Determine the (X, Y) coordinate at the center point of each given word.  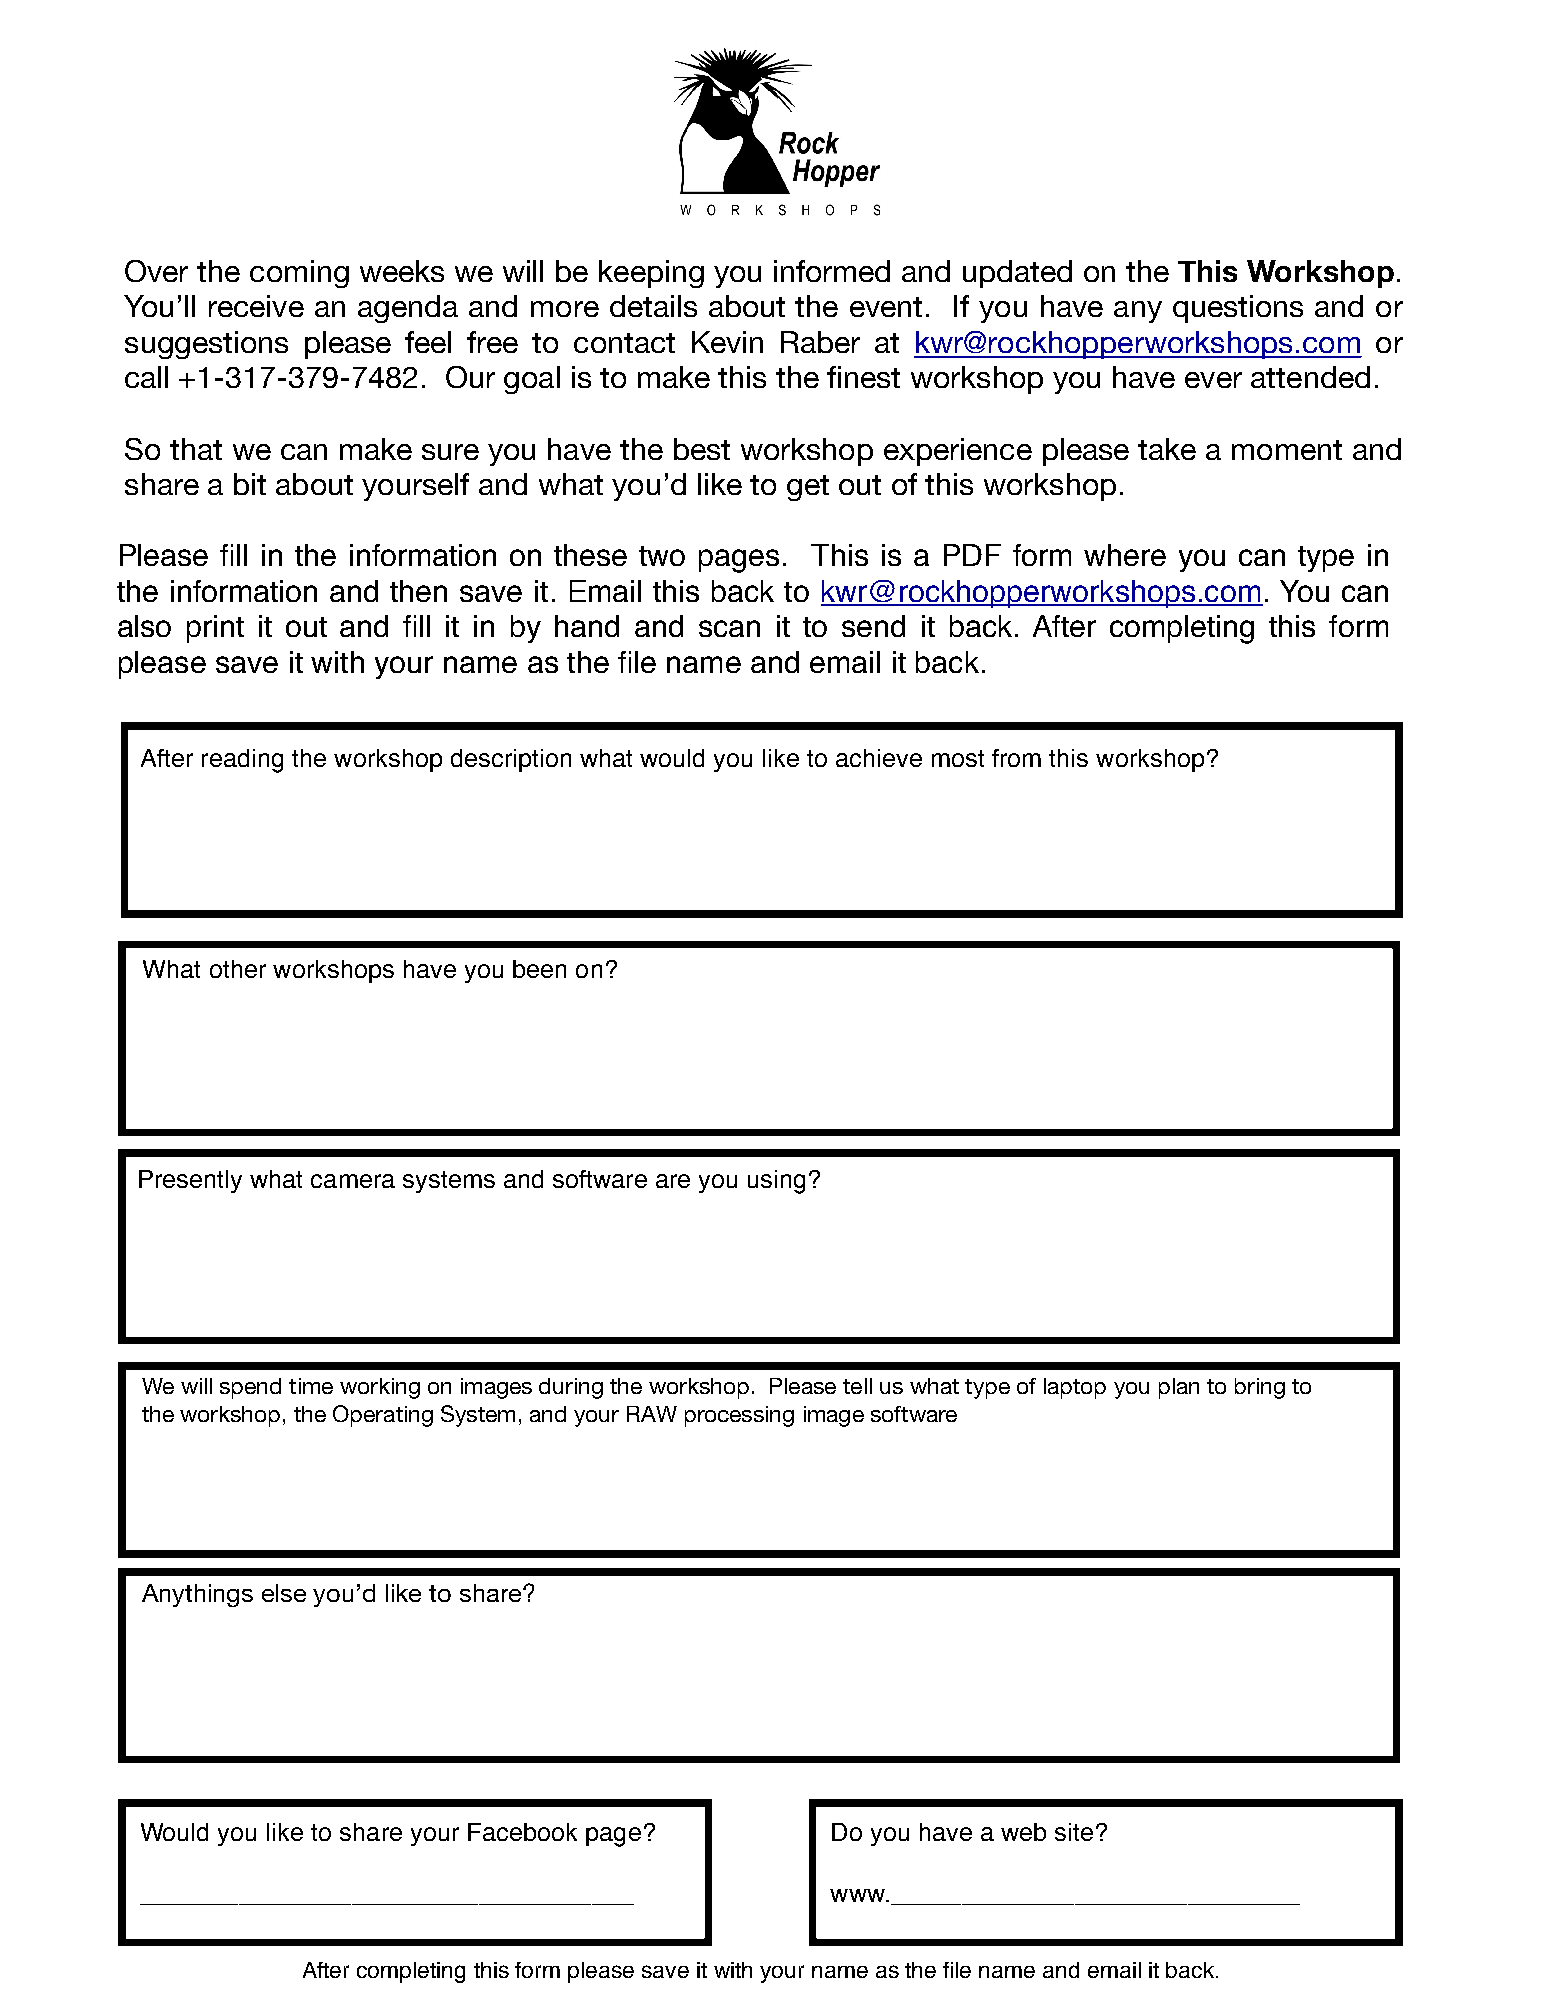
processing (739, 1416)
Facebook (522, 1832)
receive (256, 306)
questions (1238, 309)
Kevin (727, 342)
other (238, 969)
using (776, 1182)
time (311, 1386)
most (958, 758)
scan (729, 628)
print (215, 629)
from (1016, 758)
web (1023, 1832)
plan (1179, 1388)
